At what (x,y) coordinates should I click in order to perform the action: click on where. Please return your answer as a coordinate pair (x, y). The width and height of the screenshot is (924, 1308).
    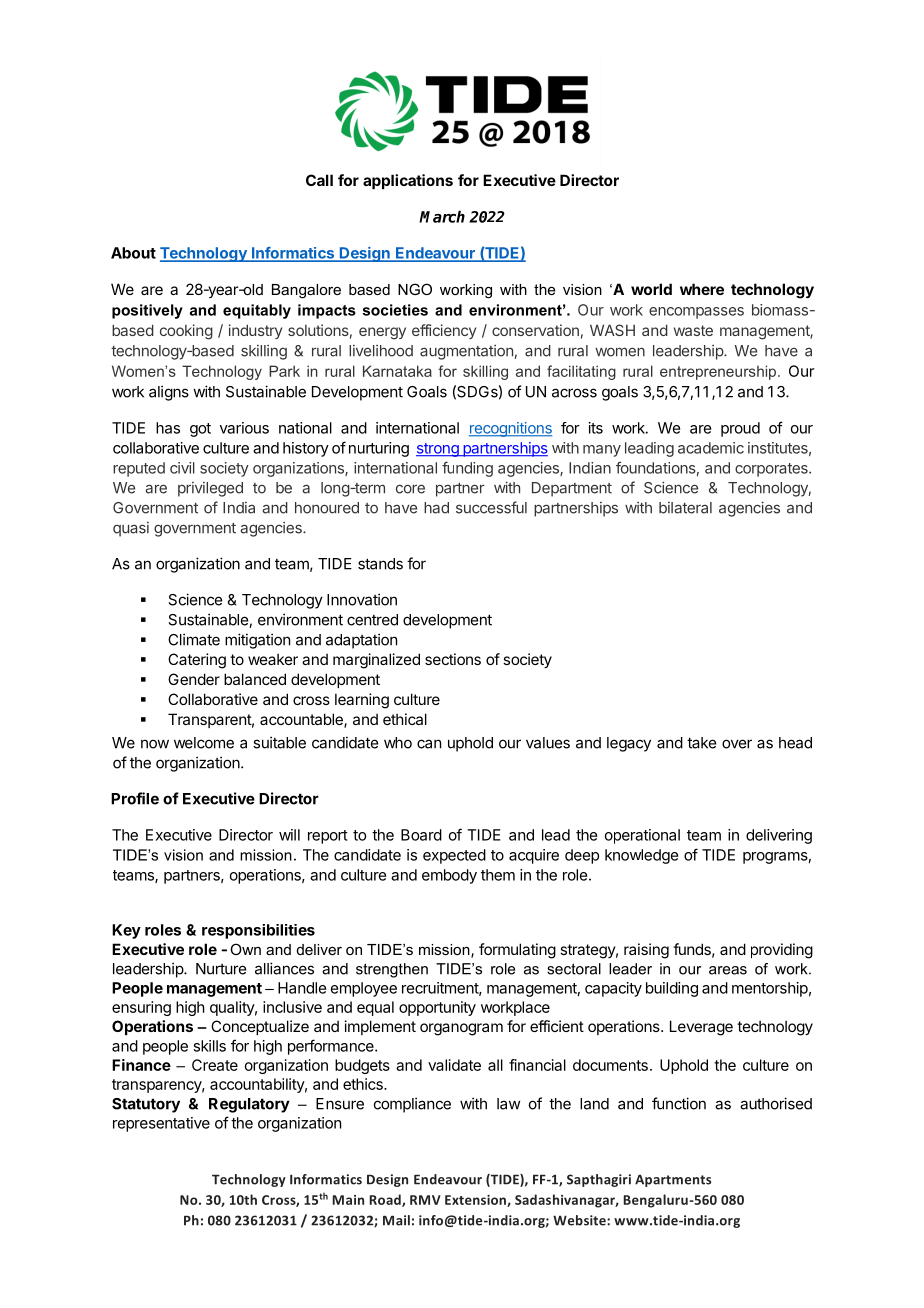
    Looking at the image, I should click on (702, 289).
